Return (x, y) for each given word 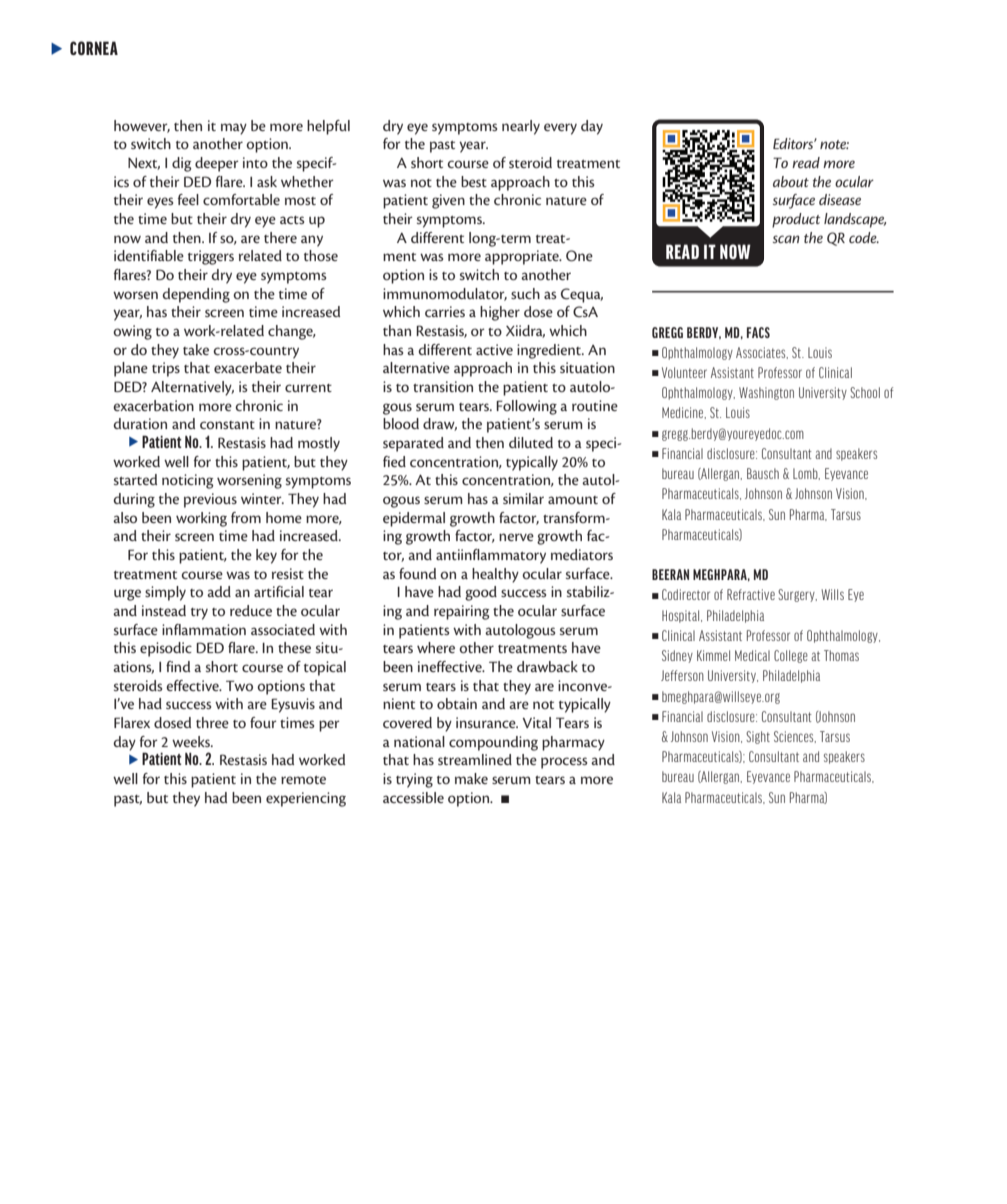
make (471, 778)
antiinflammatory (491, 556)
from (246, 517)
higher (500, 313)
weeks (192, 741)
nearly (521, 127)
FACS (758, 332)
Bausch (763, 473)
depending (196, 295)
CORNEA (94, 48)
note (834, 144)
